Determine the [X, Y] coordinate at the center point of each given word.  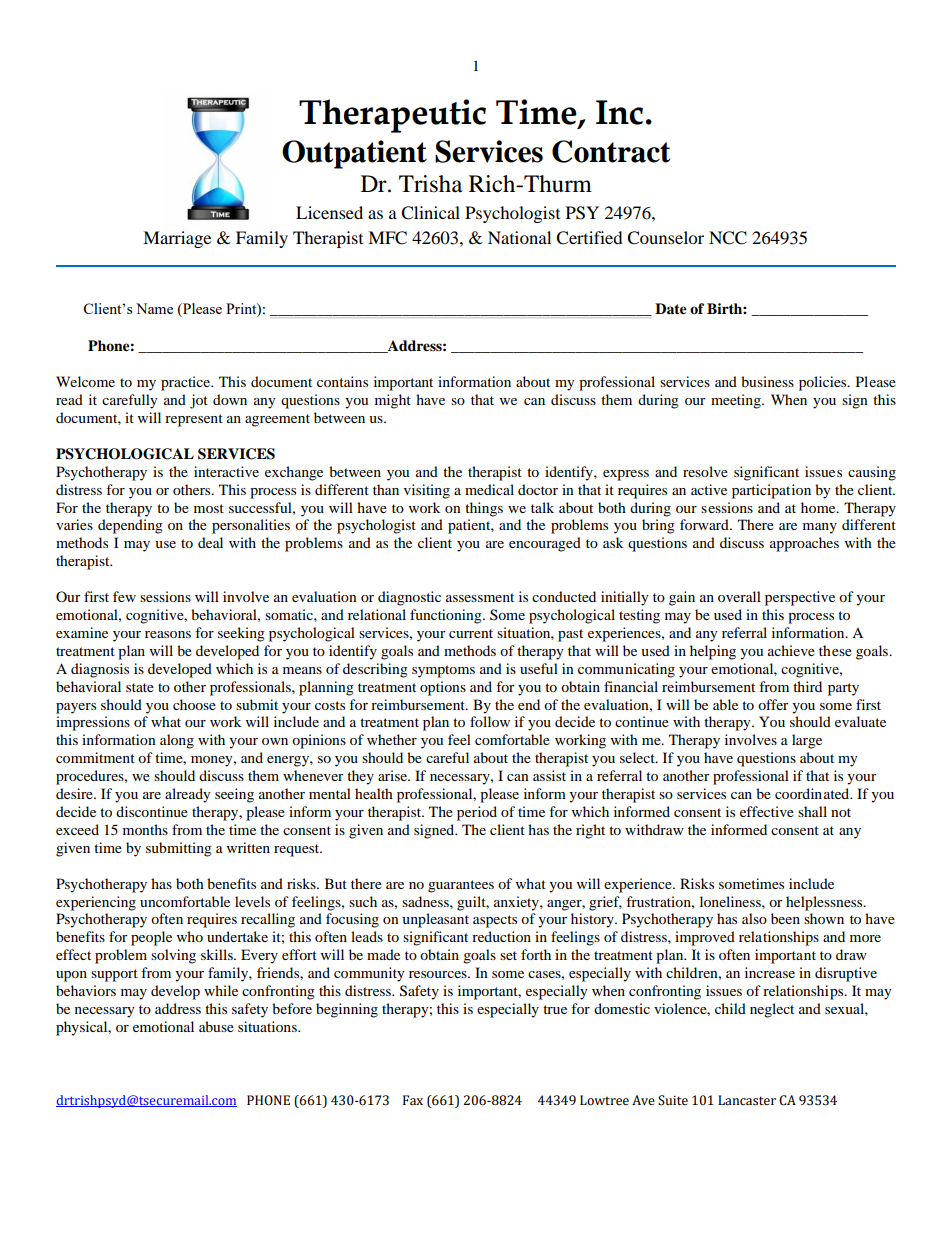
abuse [216, 1026]
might [393, 401]
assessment [480, 597]
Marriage [177, 239]
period [477, 813]
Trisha [430, 184]
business [767, 381]
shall [812, 811]
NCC [728, 238]
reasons [168, 634]
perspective [800, 598]
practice [187, 383]
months [145, 829]
